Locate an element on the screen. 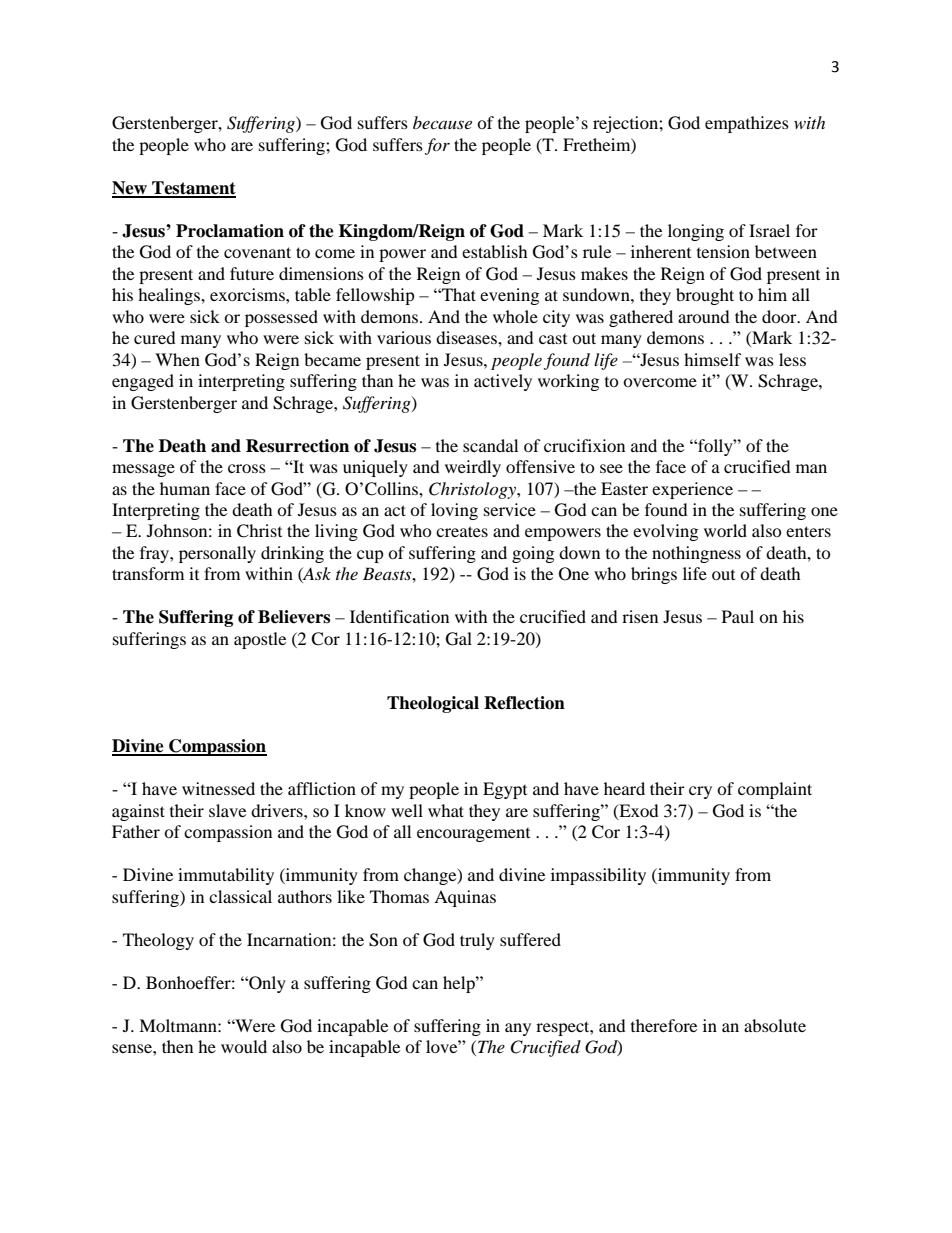 The height and width of the screenshot is (1233, 952). experience is located at coordinates (692, 490).
